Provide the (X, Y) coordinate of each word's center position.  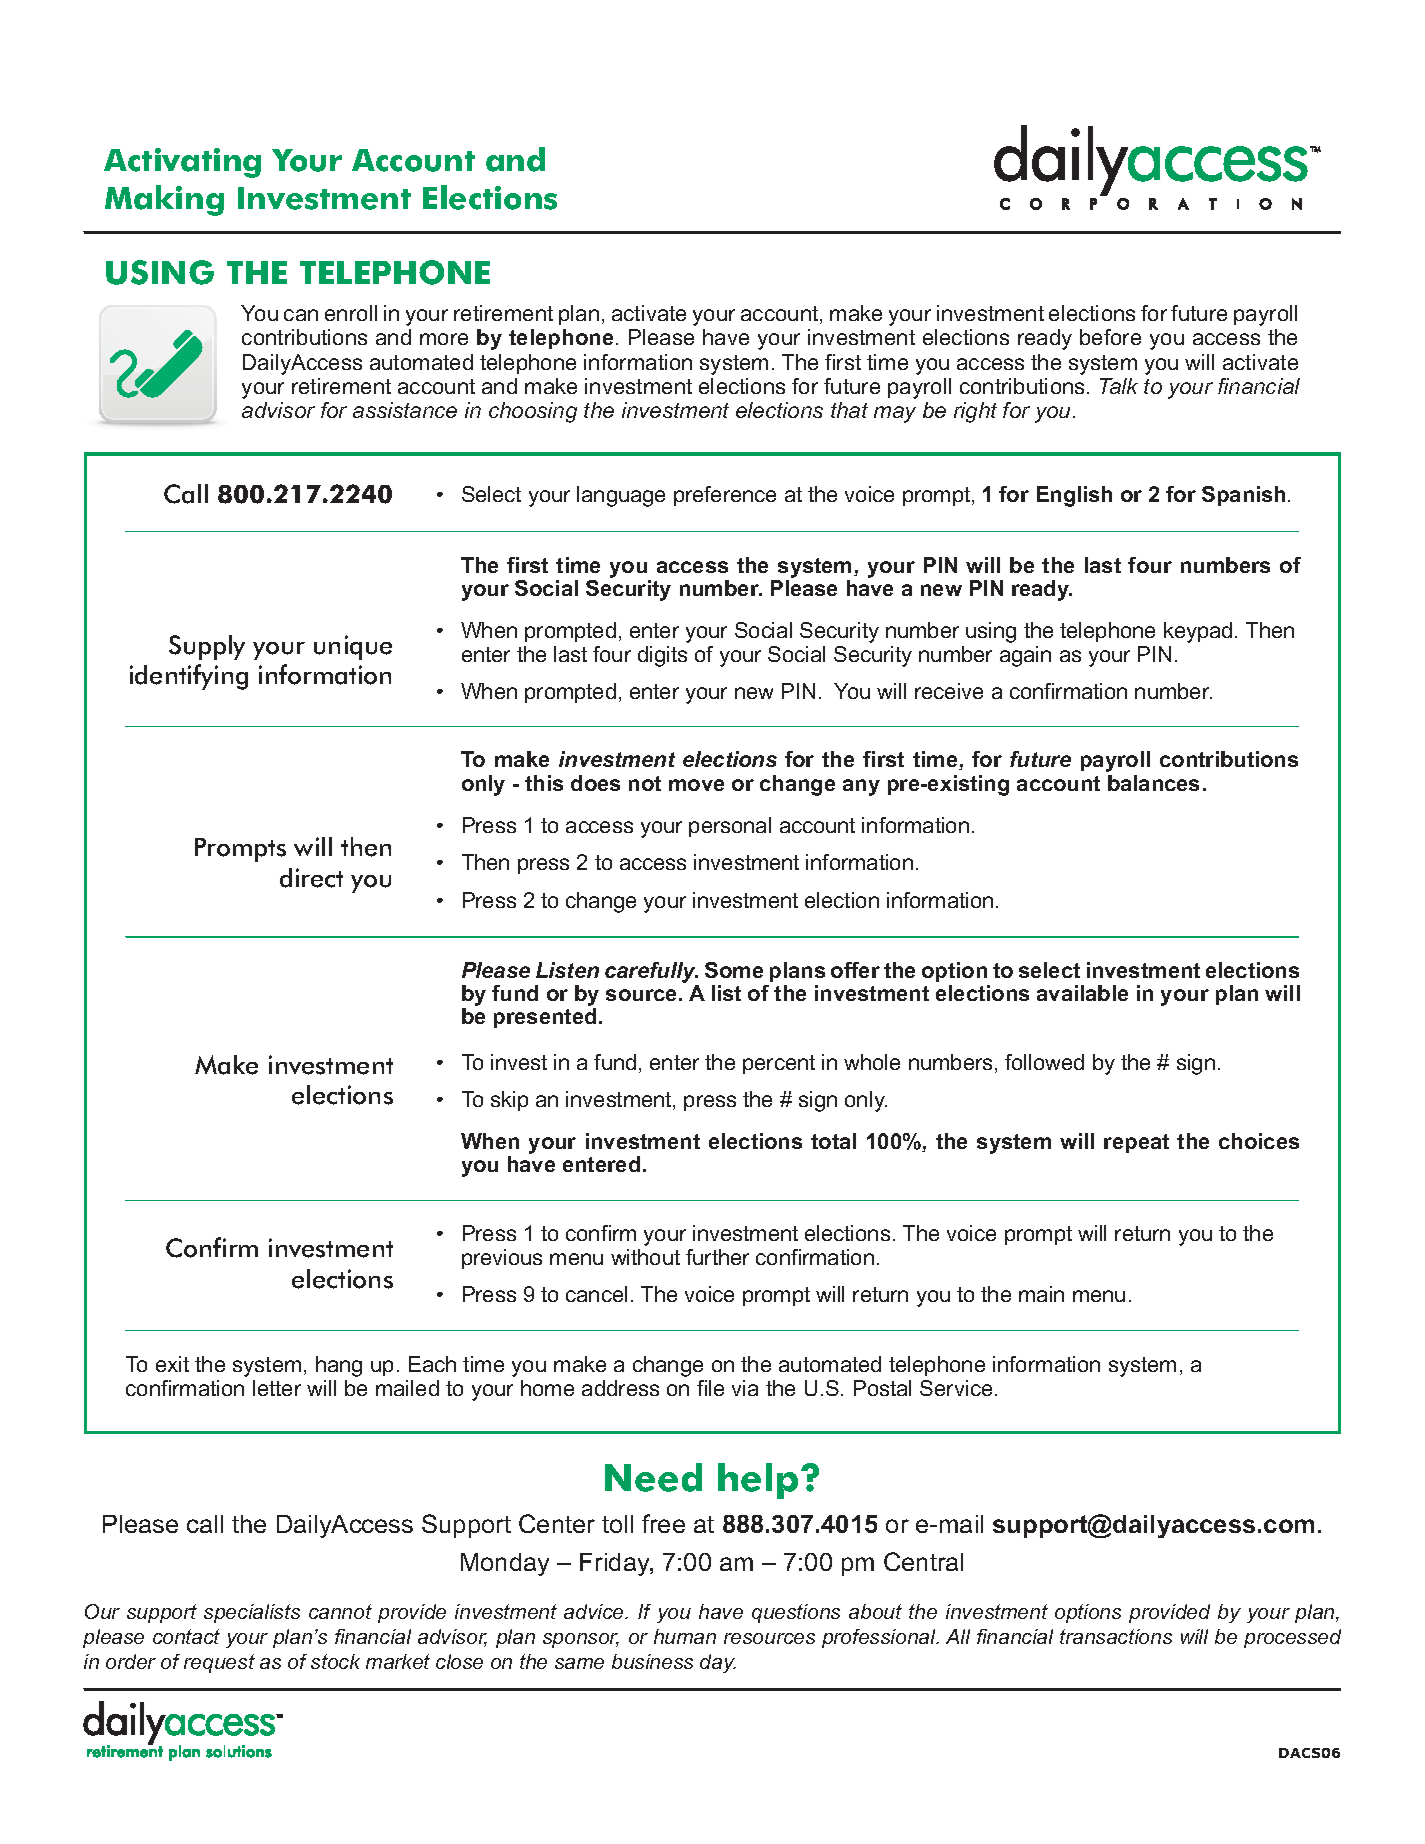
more (444, 339)
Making (164, 200)
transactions (1116, 1636)
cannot (340, 1611)
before (1110, 337)
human (685, 1636)
